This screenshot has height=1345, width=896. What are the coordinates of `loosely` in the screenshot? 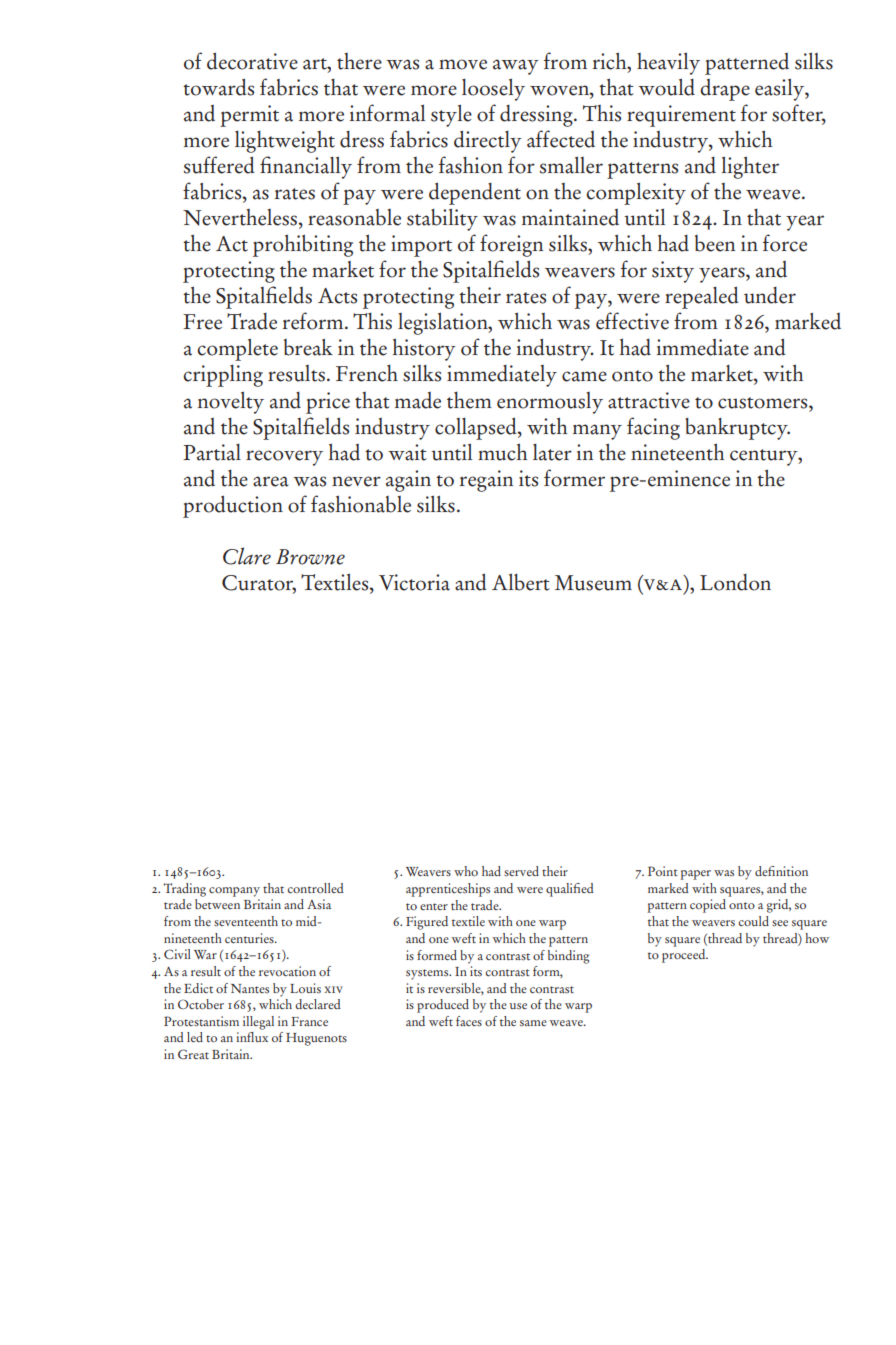 It's located at (493, 89).
